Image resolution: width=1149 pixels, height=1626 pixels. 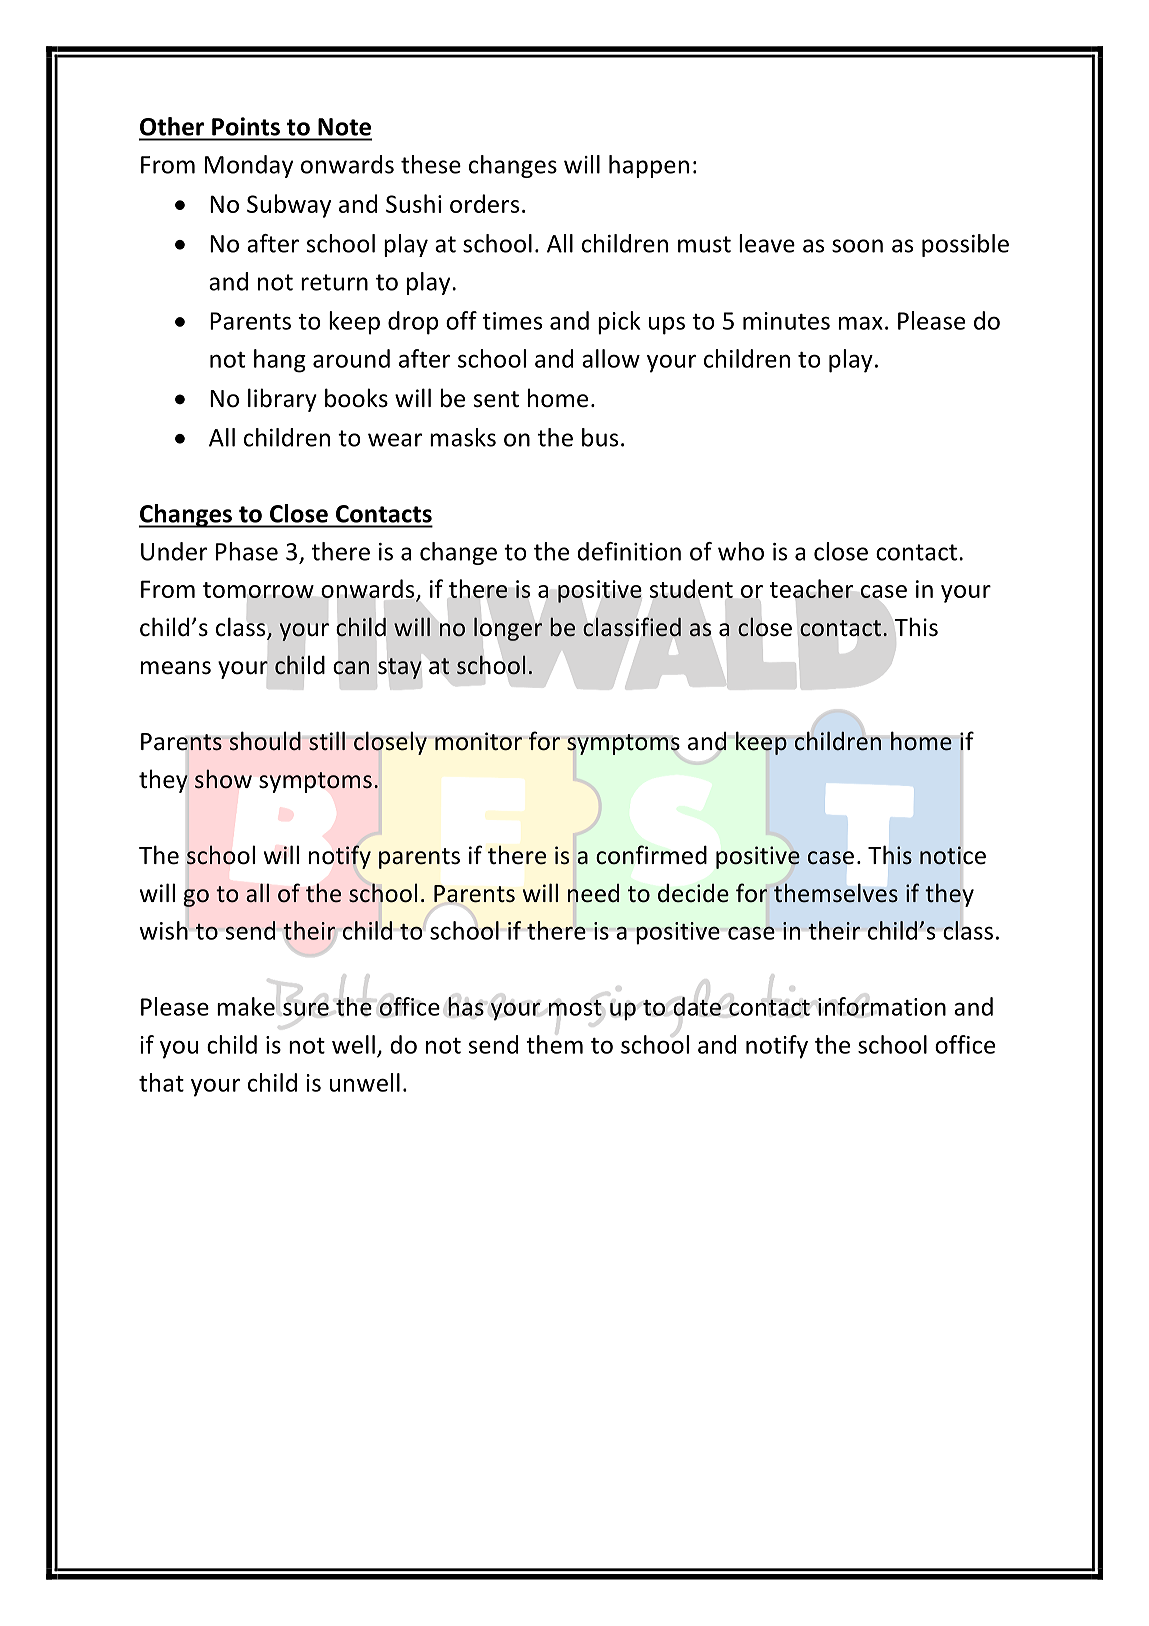 I want to click on library, so click(x=282, y=400).
